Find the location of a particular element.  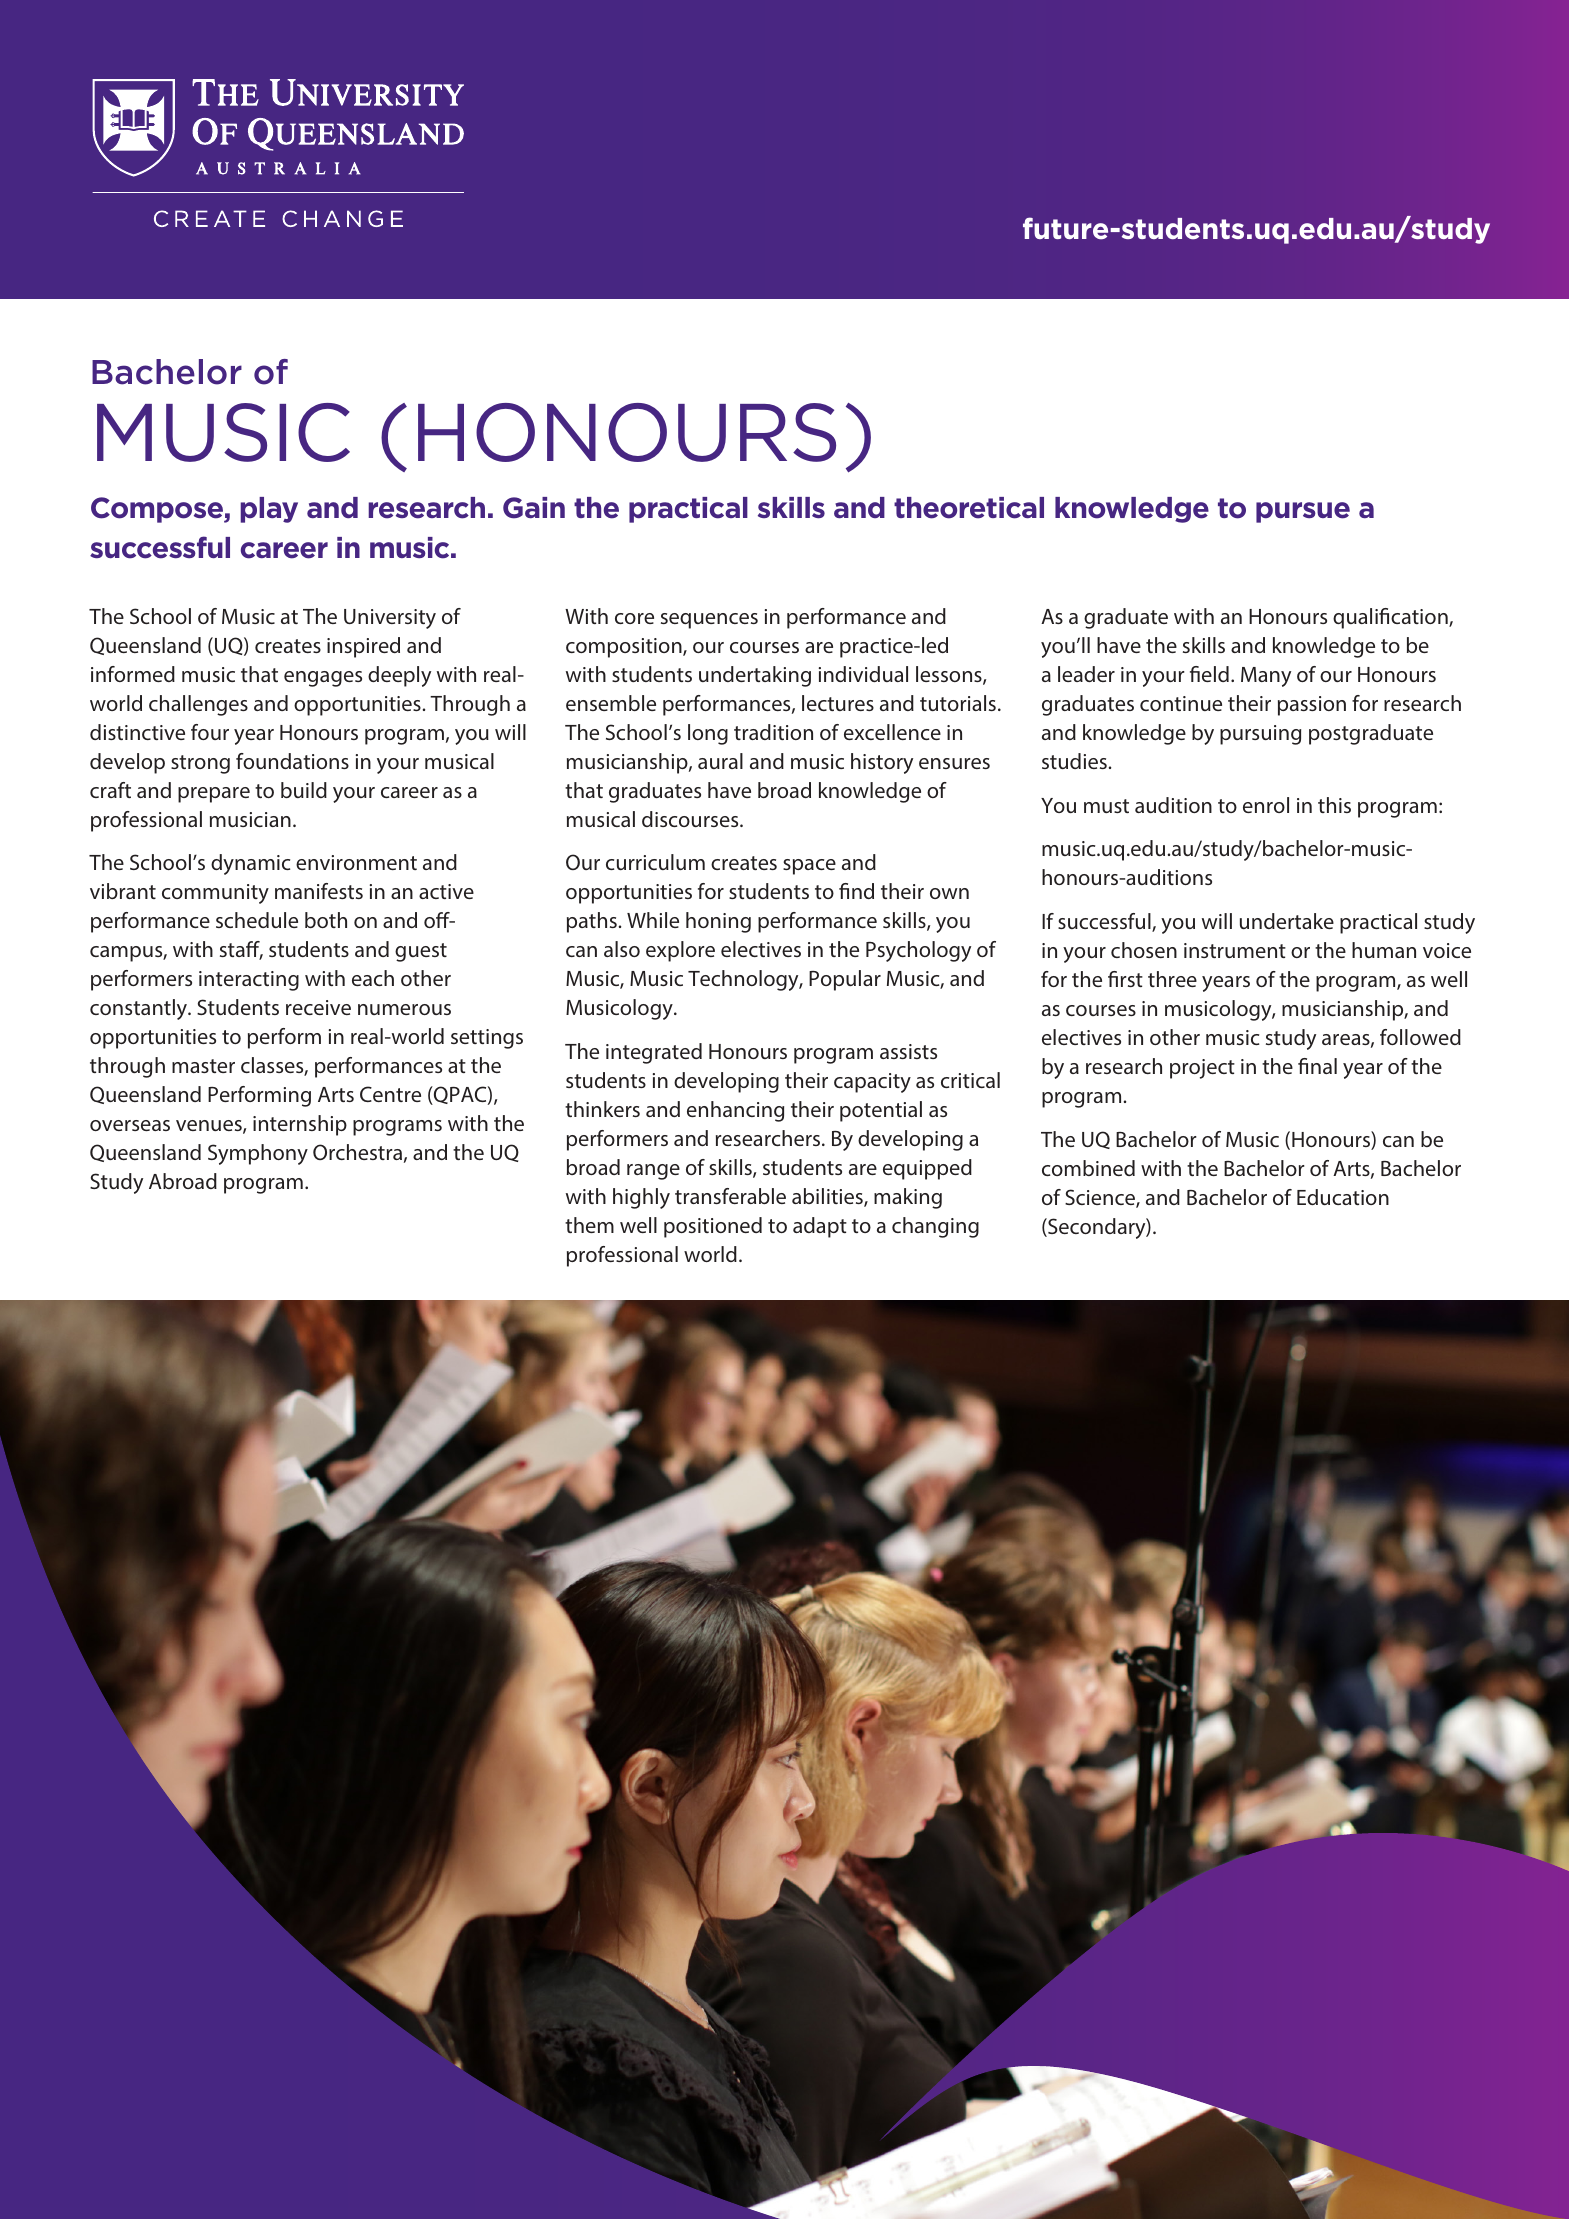

play is located at coordinates (269, 510).
